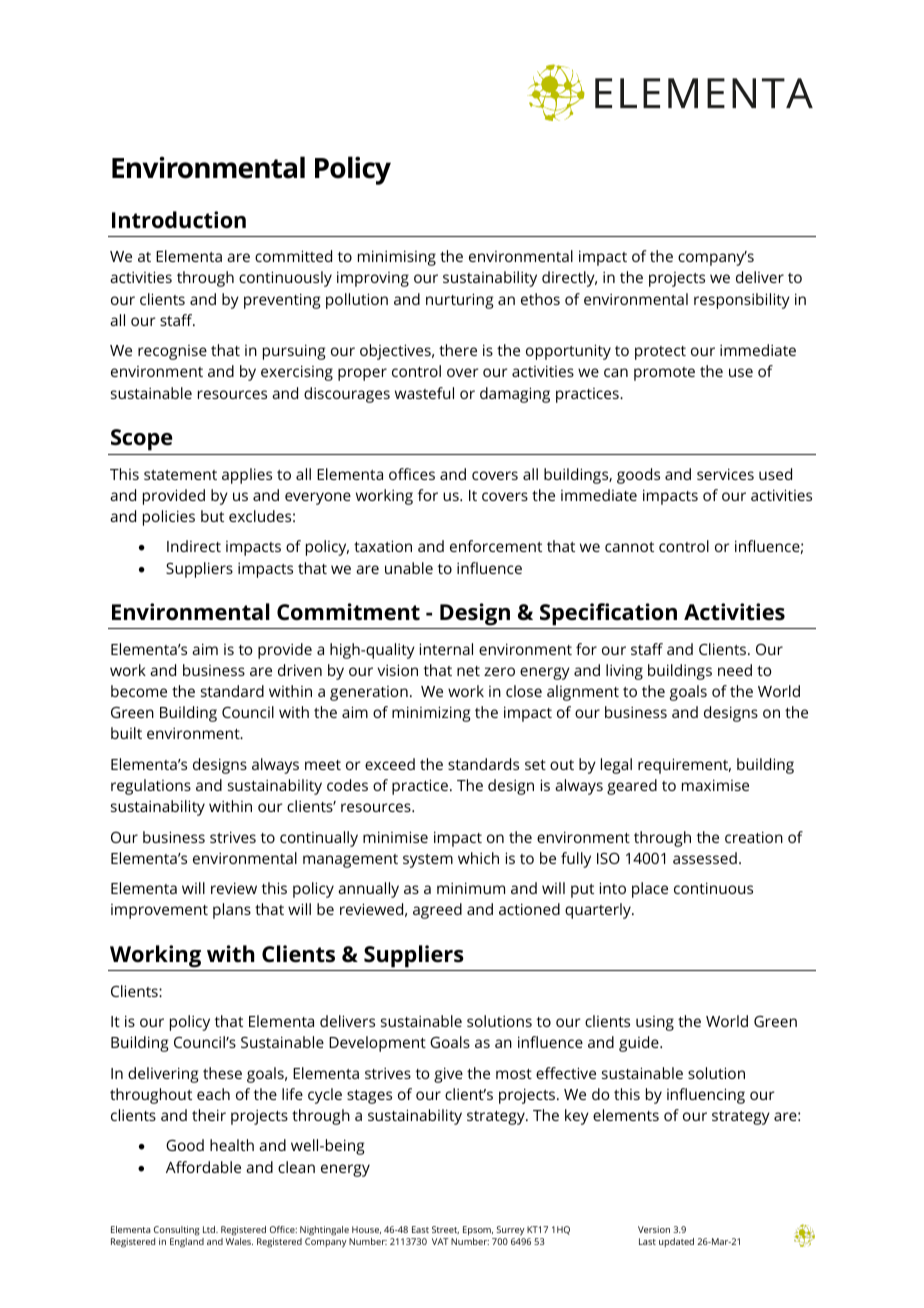  Describe the element at coordinates (179, 220) in the document. I see `Introduction` at that location.
